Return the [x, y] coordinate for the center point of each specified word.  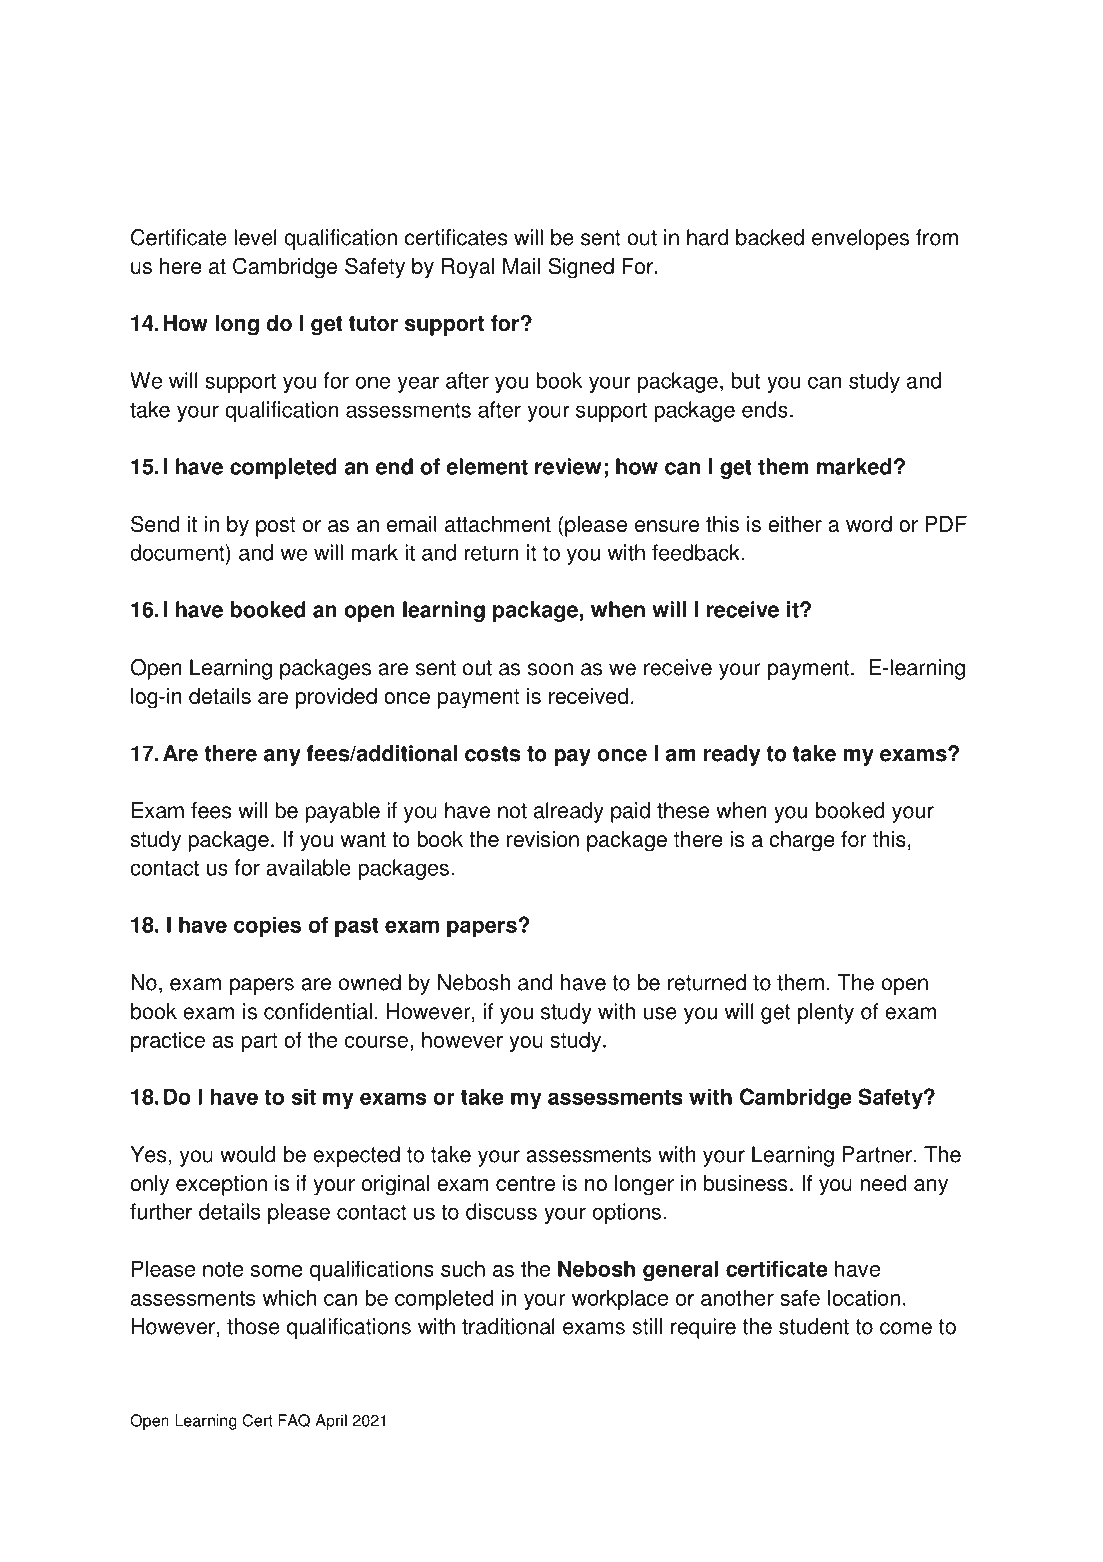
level [255, 237]
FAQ [294, 1420]
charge [802, 841]
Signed [581, 268]
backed [770, 237]
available [308, 867]
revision [543, 839]
